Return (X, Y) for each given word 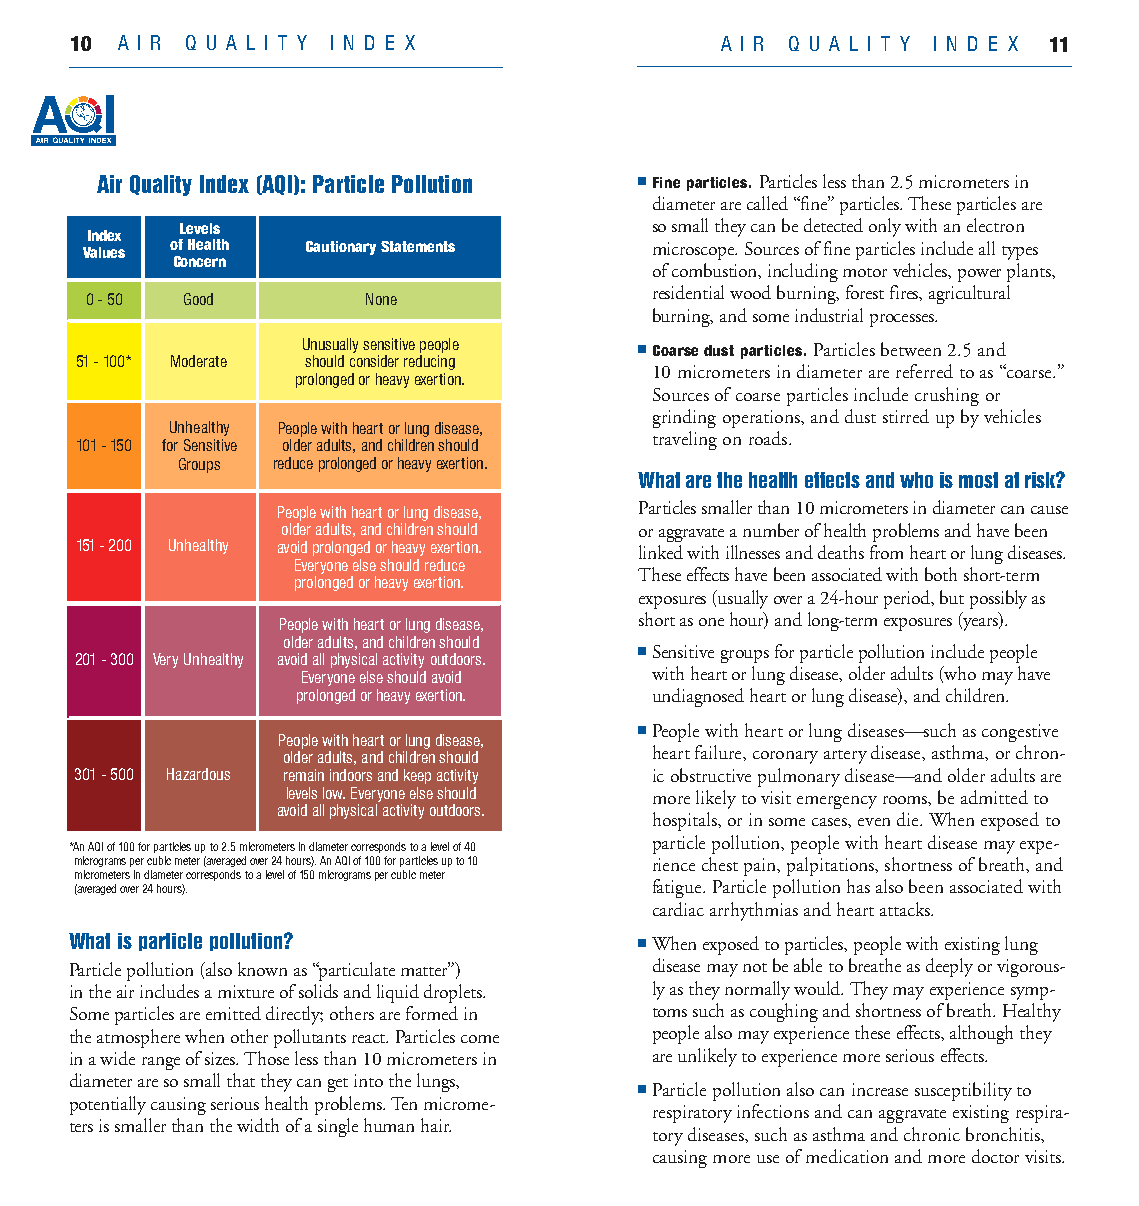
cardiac (678, 909)
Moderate (199, 361)
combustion (716, 271)
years (980, 624)
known (262, 969)
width (258, 1125)
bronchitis (1004, 1134)
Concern (200, 261)
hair (436, 1125)
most (978, 480)
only (885, 227)
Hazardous (198, 774)
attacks (906, 909)
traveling (685, 440)
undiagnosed (698, 697)
